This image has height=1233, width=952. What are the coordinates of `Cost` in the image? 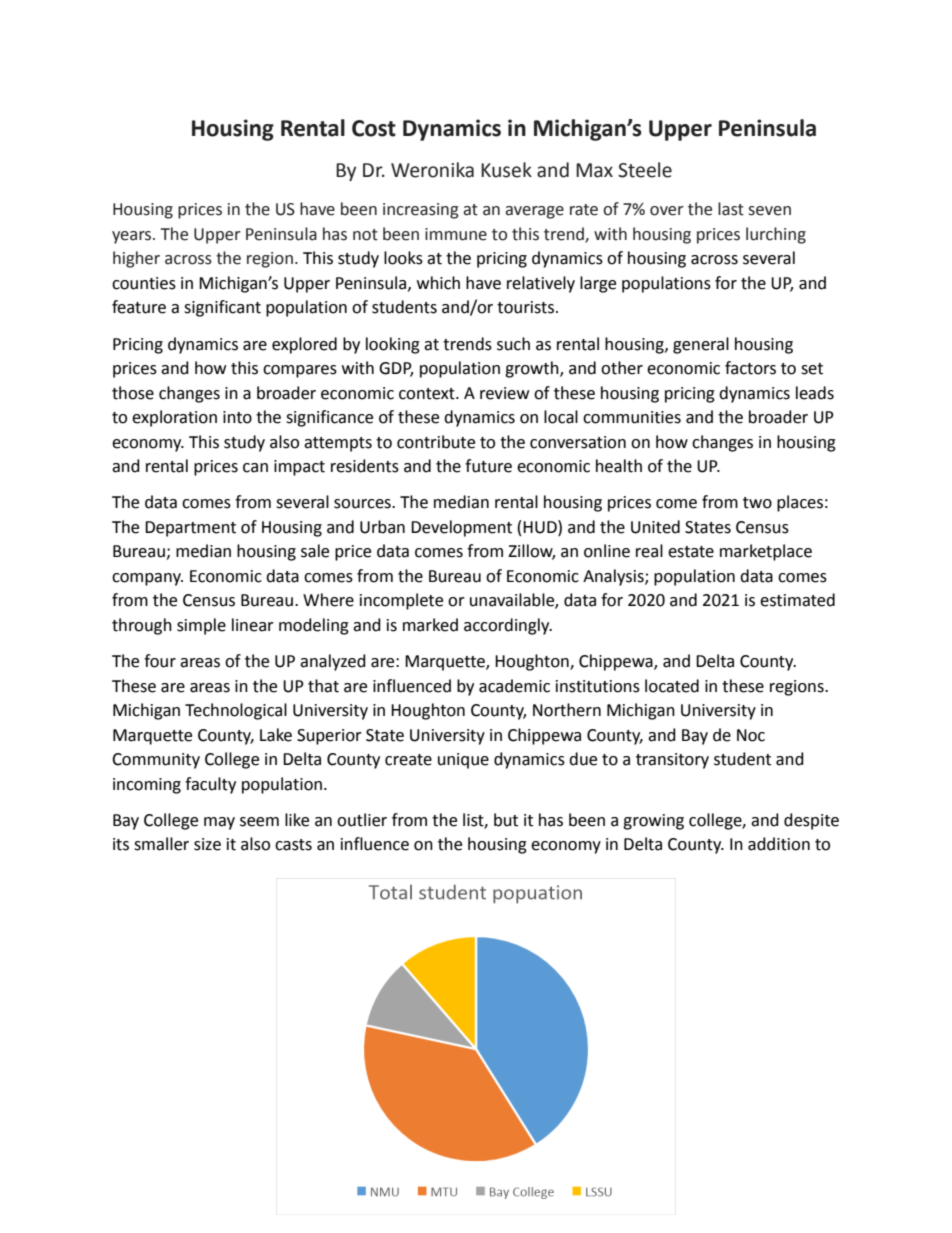 It's located at (374, 128).
